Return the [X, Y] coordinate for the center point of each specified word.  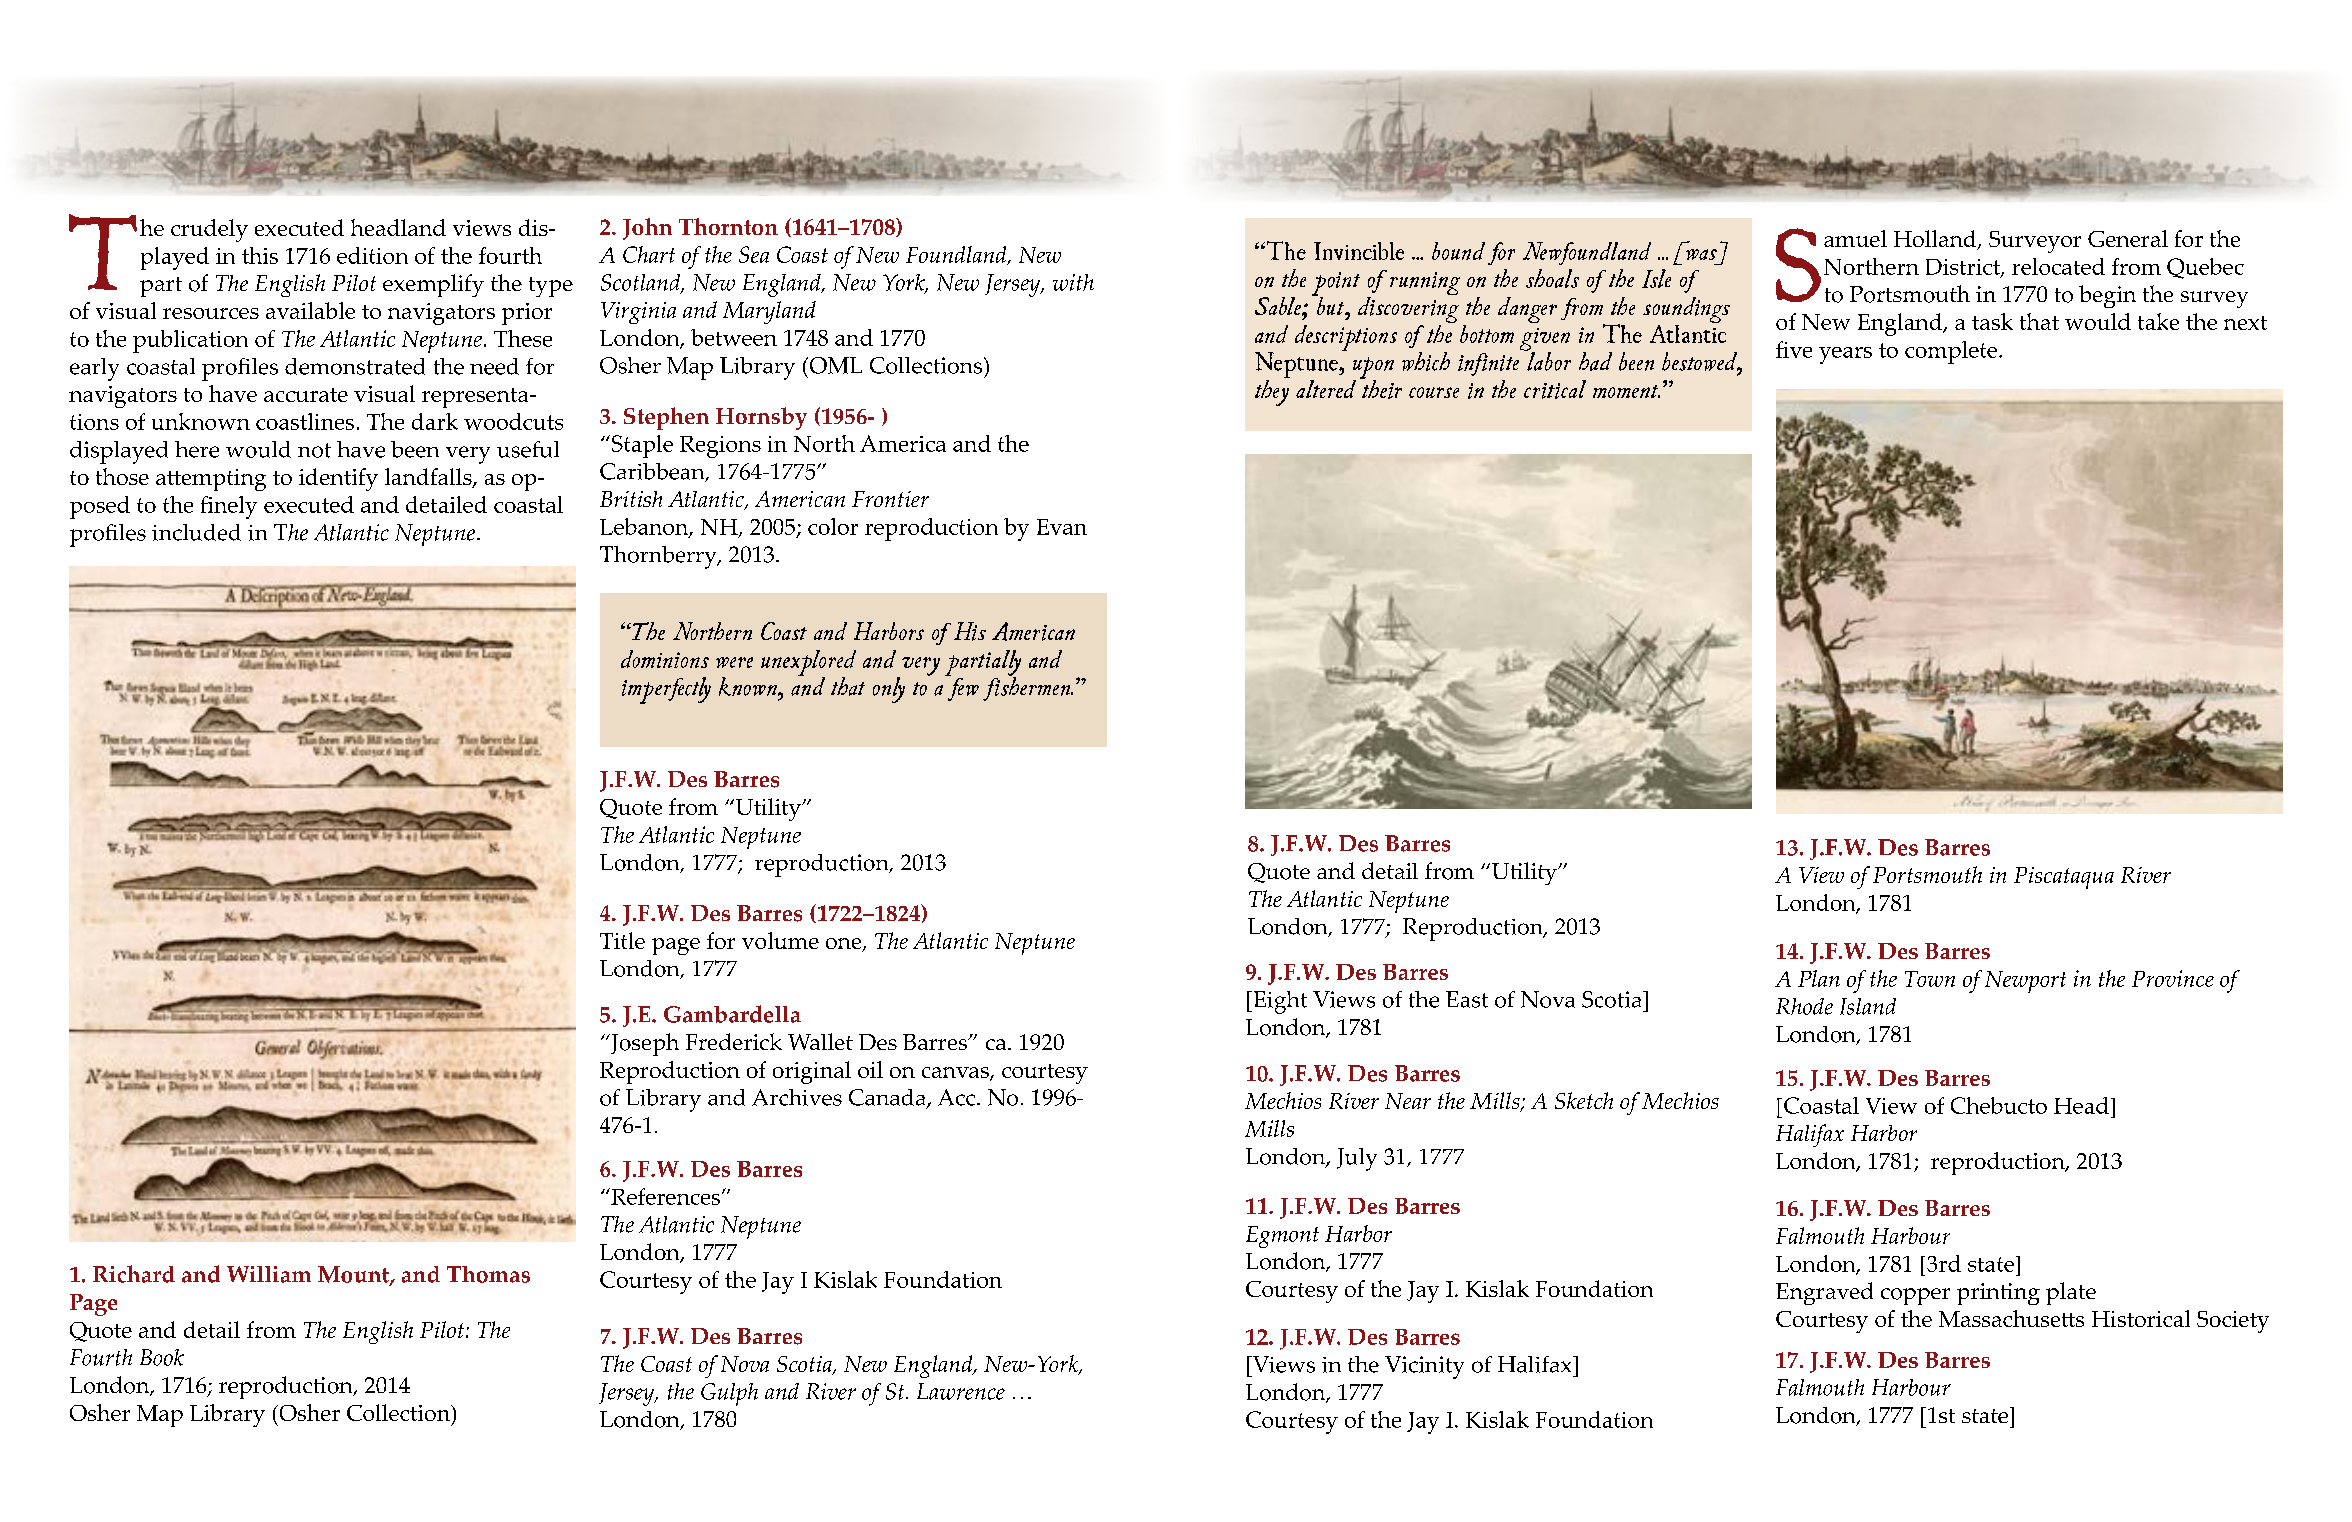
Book [162, 1357]
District [1964, 268]
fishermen [1028, 688]
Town [1930, 979]
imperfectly [666, 690]
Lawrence [961, 1391]
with [1073, 282]
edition [372, 255]
